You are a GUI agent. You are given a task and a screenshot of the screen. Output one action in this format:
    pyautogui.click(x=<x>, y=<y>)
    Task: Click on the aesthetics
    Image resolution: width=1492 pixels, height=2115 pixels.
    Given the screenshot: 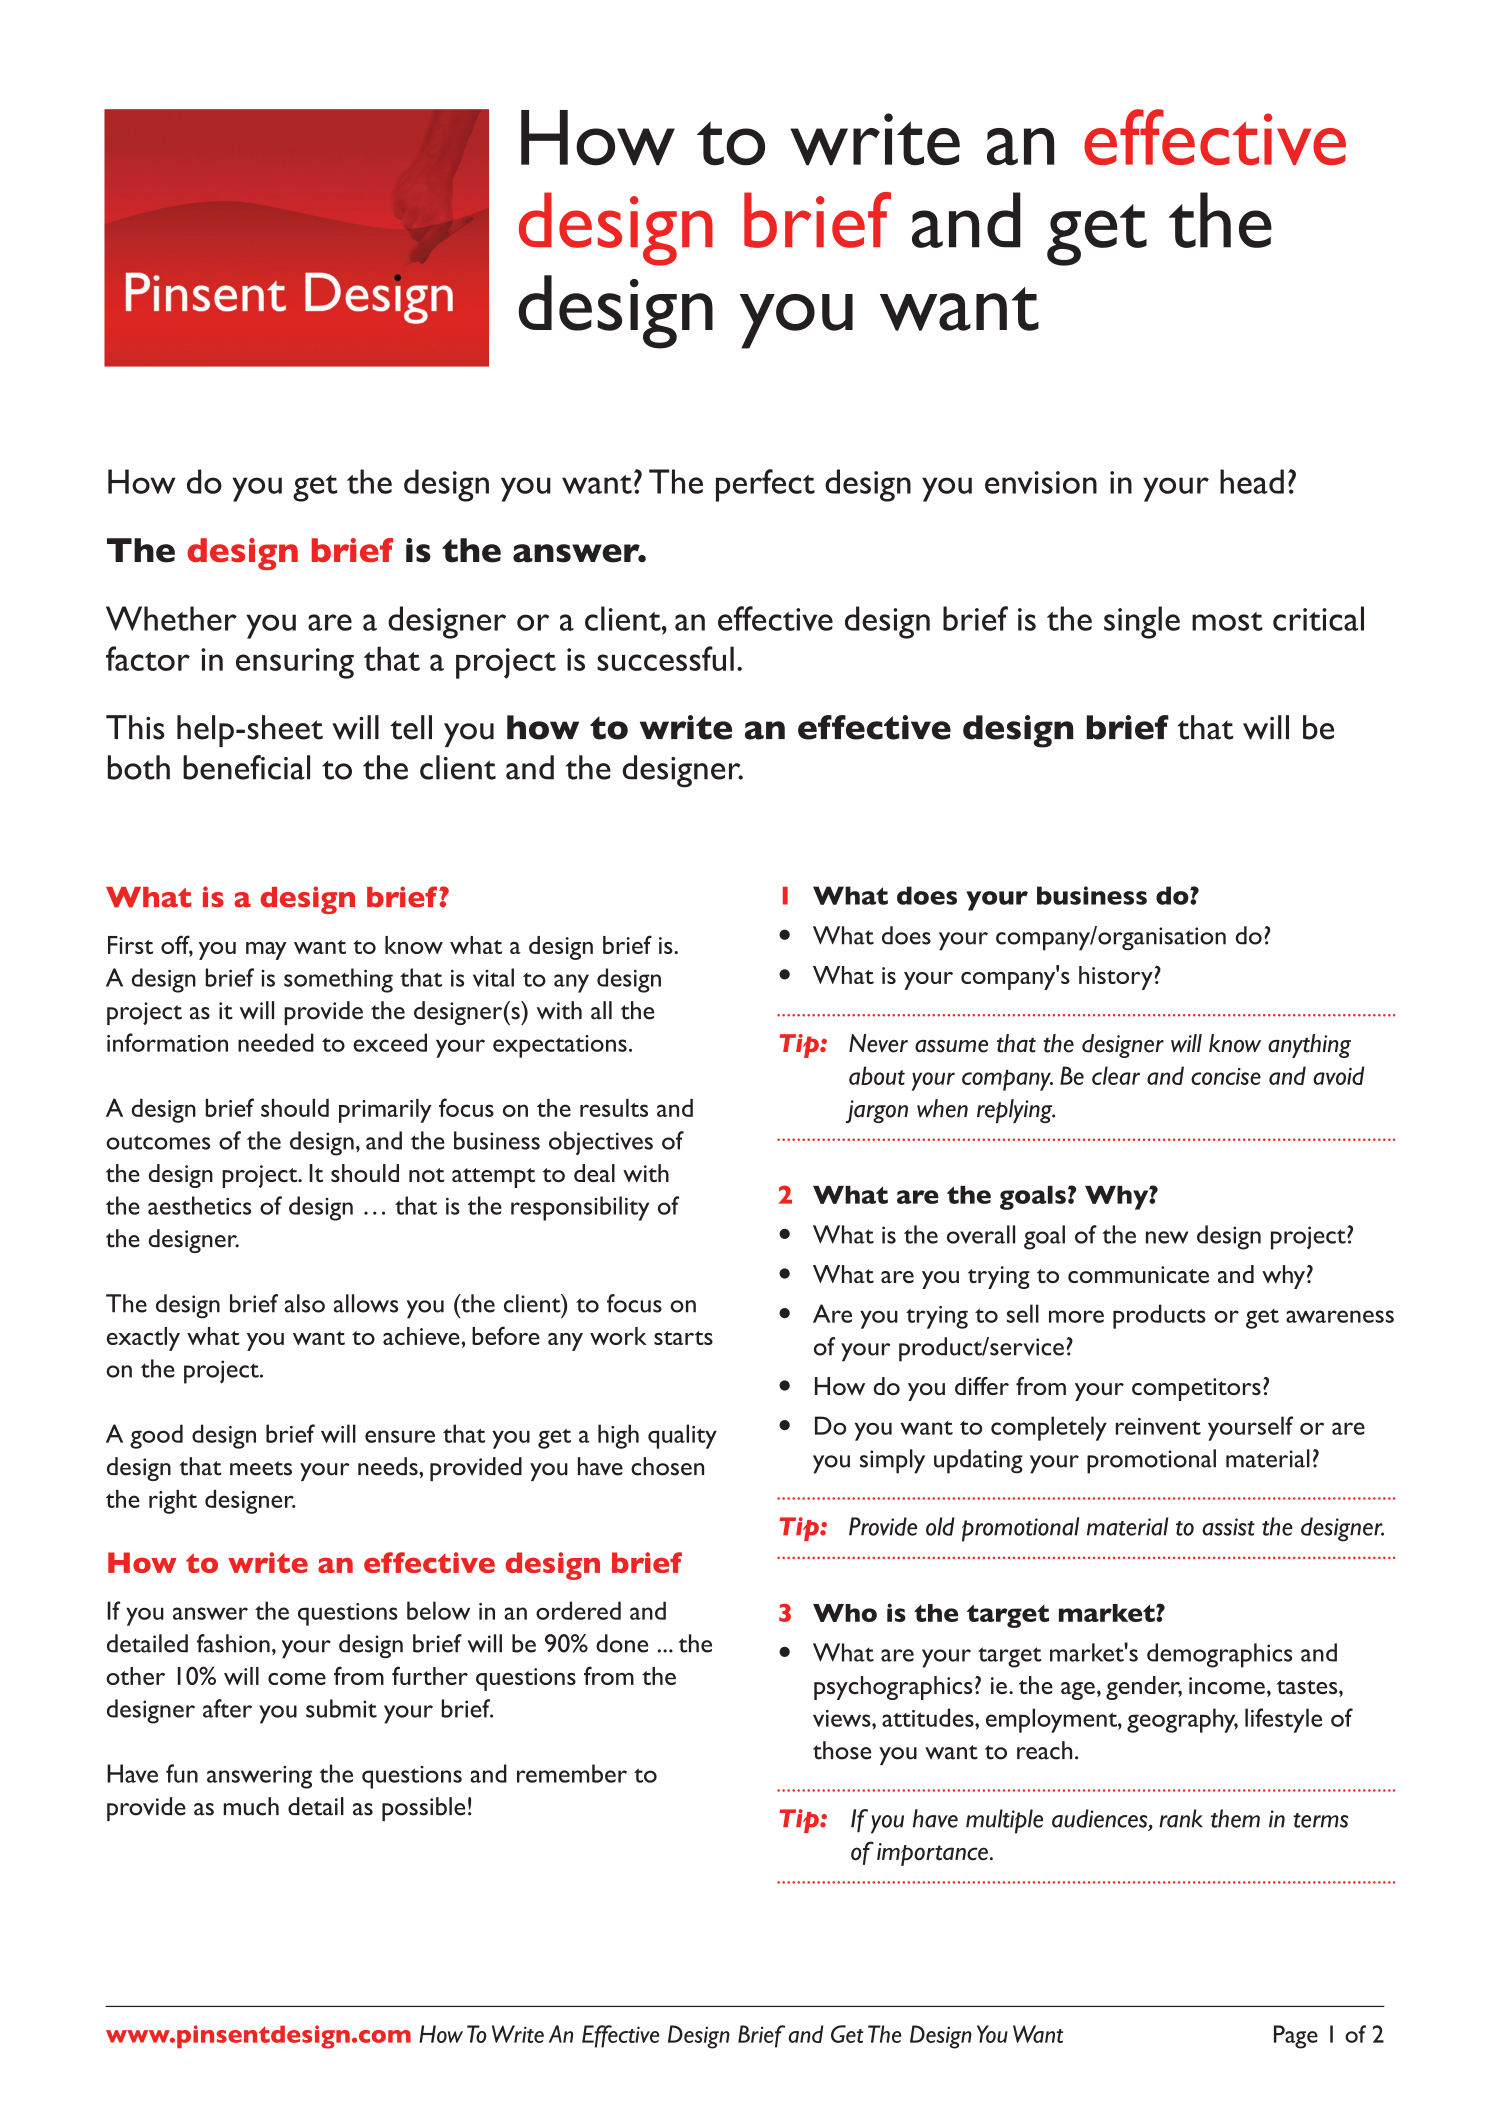 What is the action you would take?
    pyautogui.click(x=199, y=1205)
